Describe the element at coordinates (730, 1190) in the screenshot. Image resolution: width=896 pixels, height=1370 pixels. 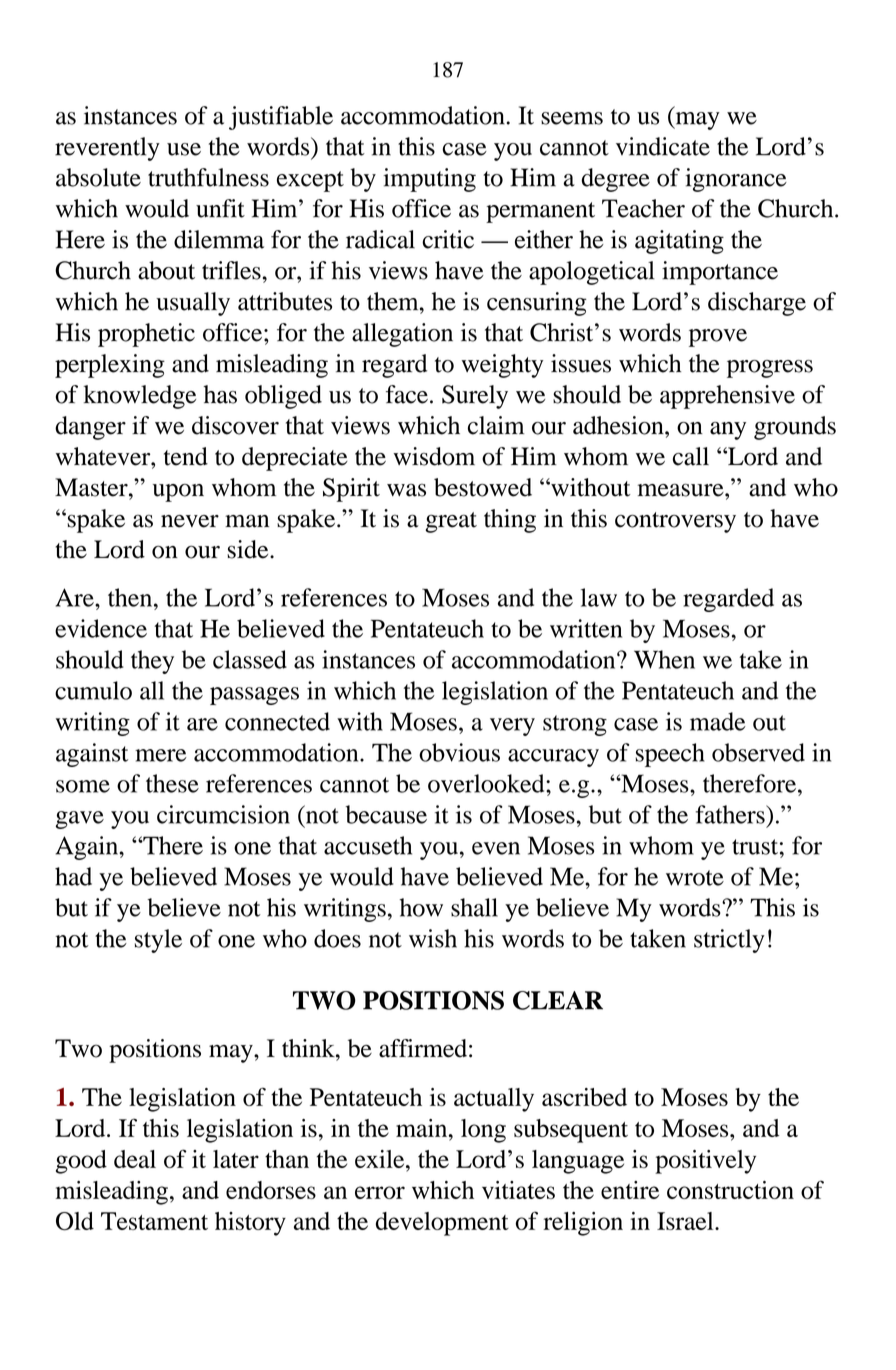
I see `construction` at that location.
